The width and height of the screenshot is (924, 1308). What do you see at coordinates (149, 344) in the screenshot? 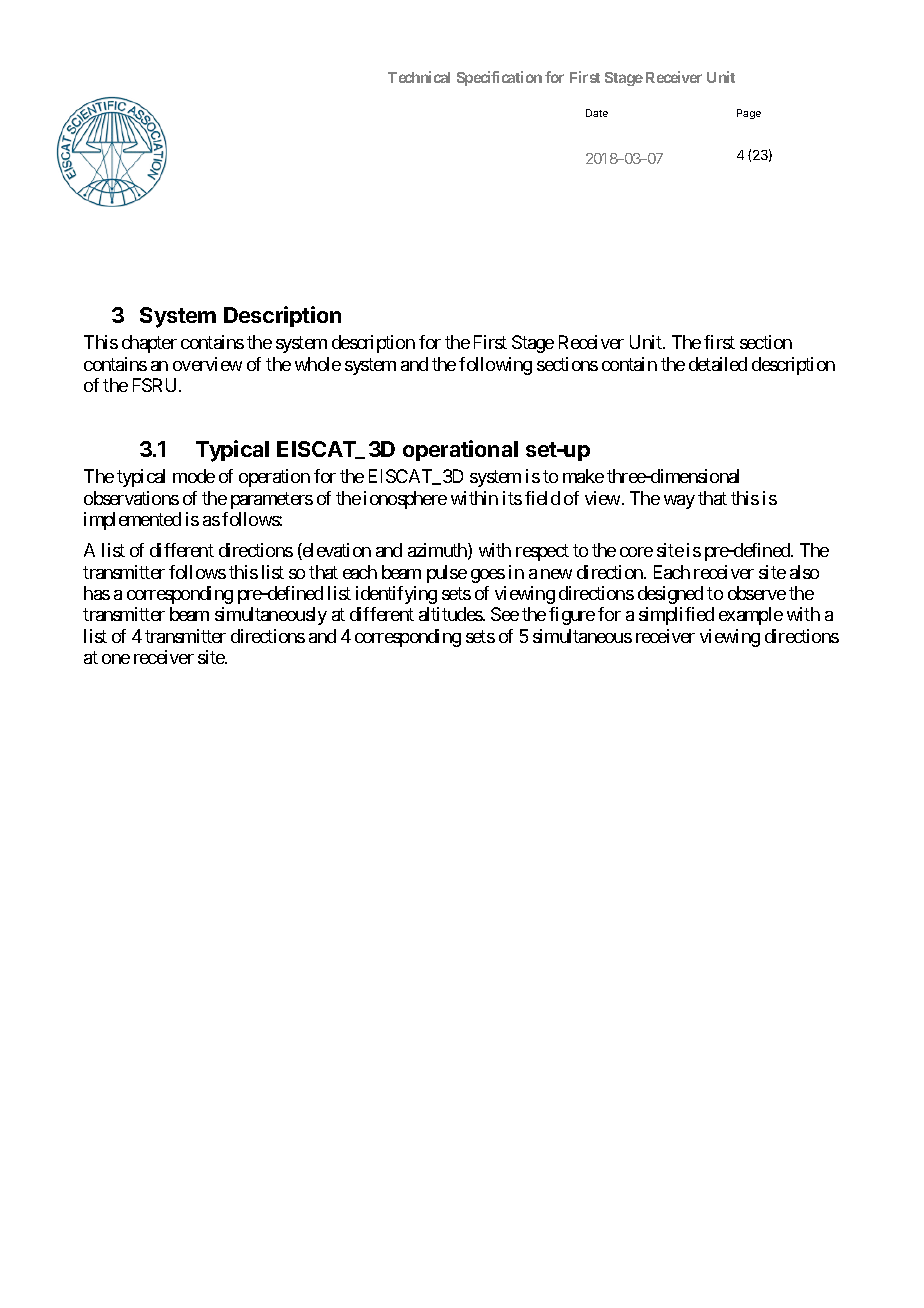
I see `chapter` at bounding box center [149, 344].
